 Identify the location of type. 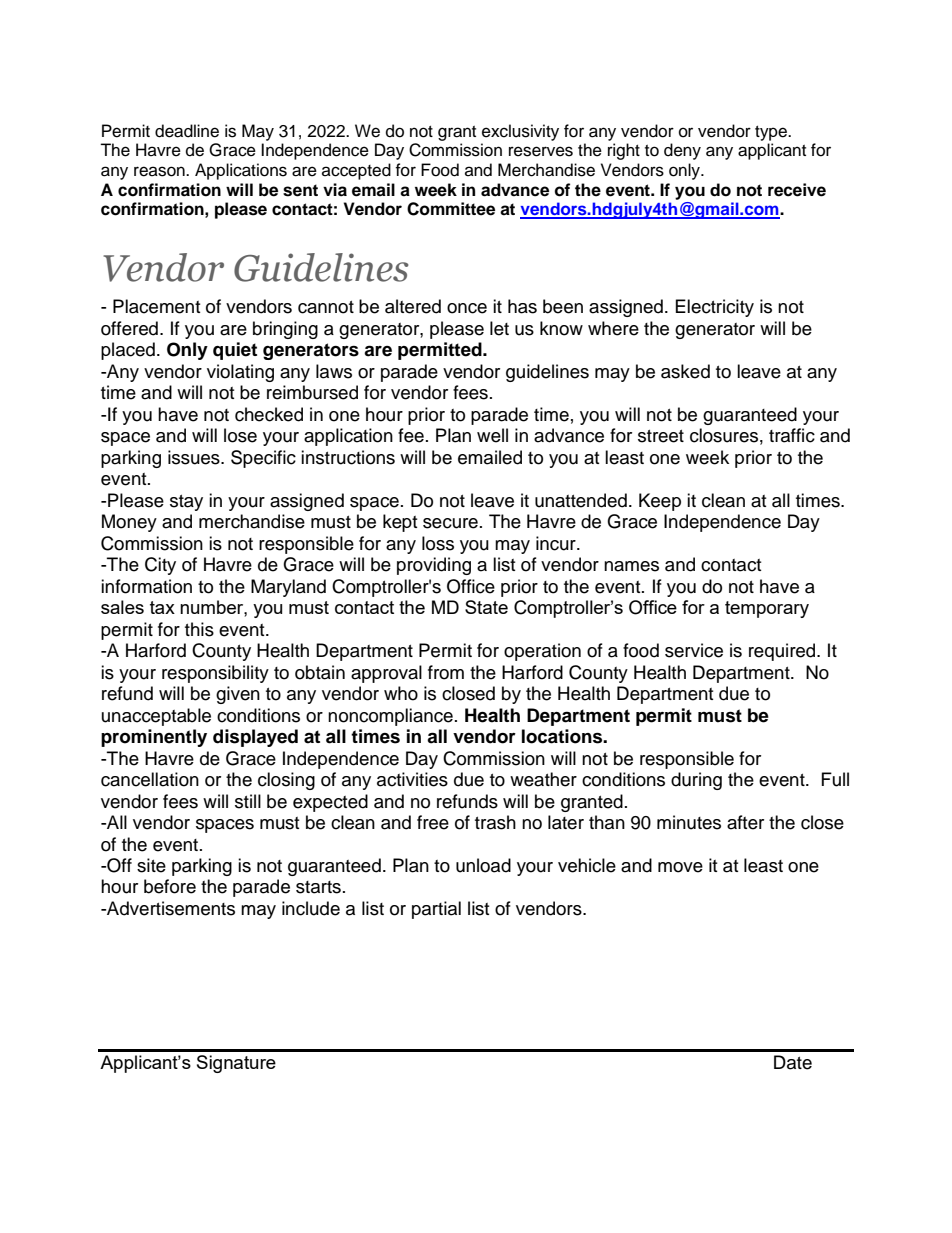
(772, 133).
